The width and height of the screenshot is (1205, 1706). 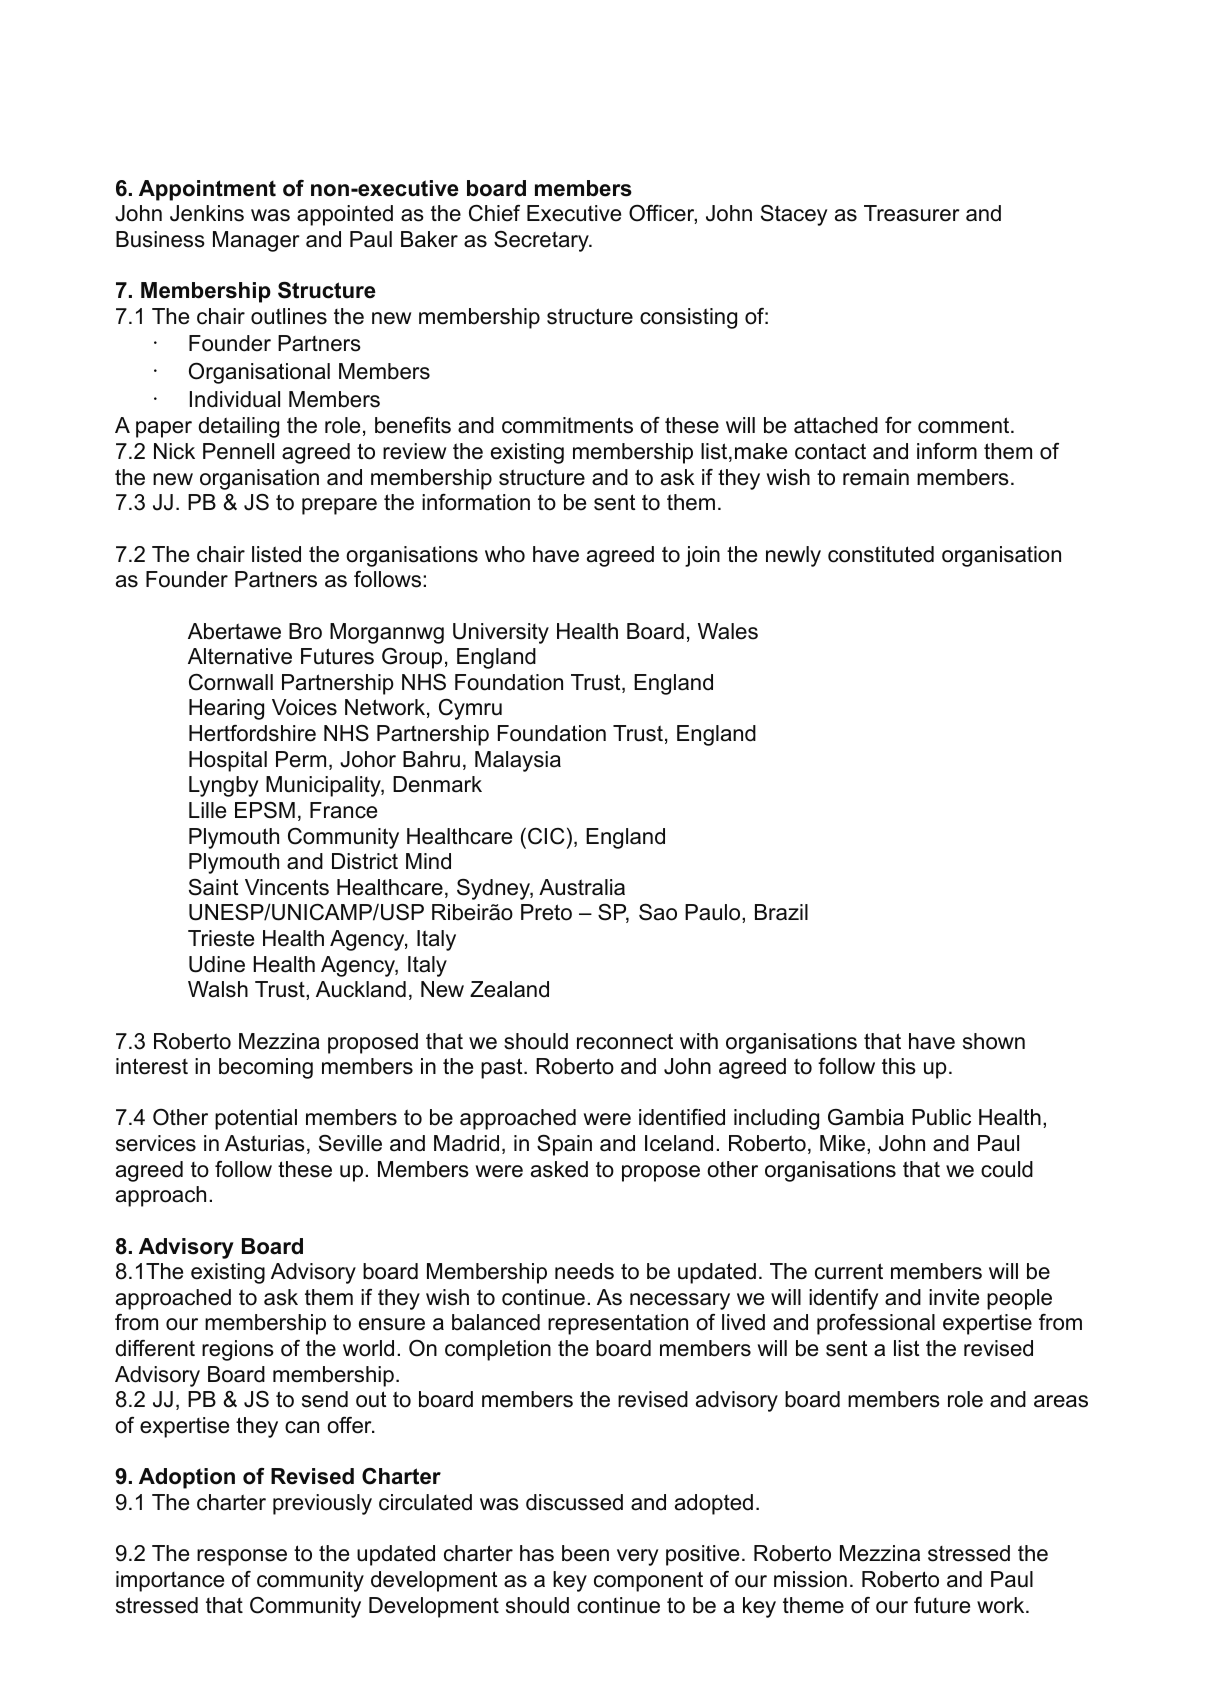 I want to click on mission, so click(x=810, y=1579).
